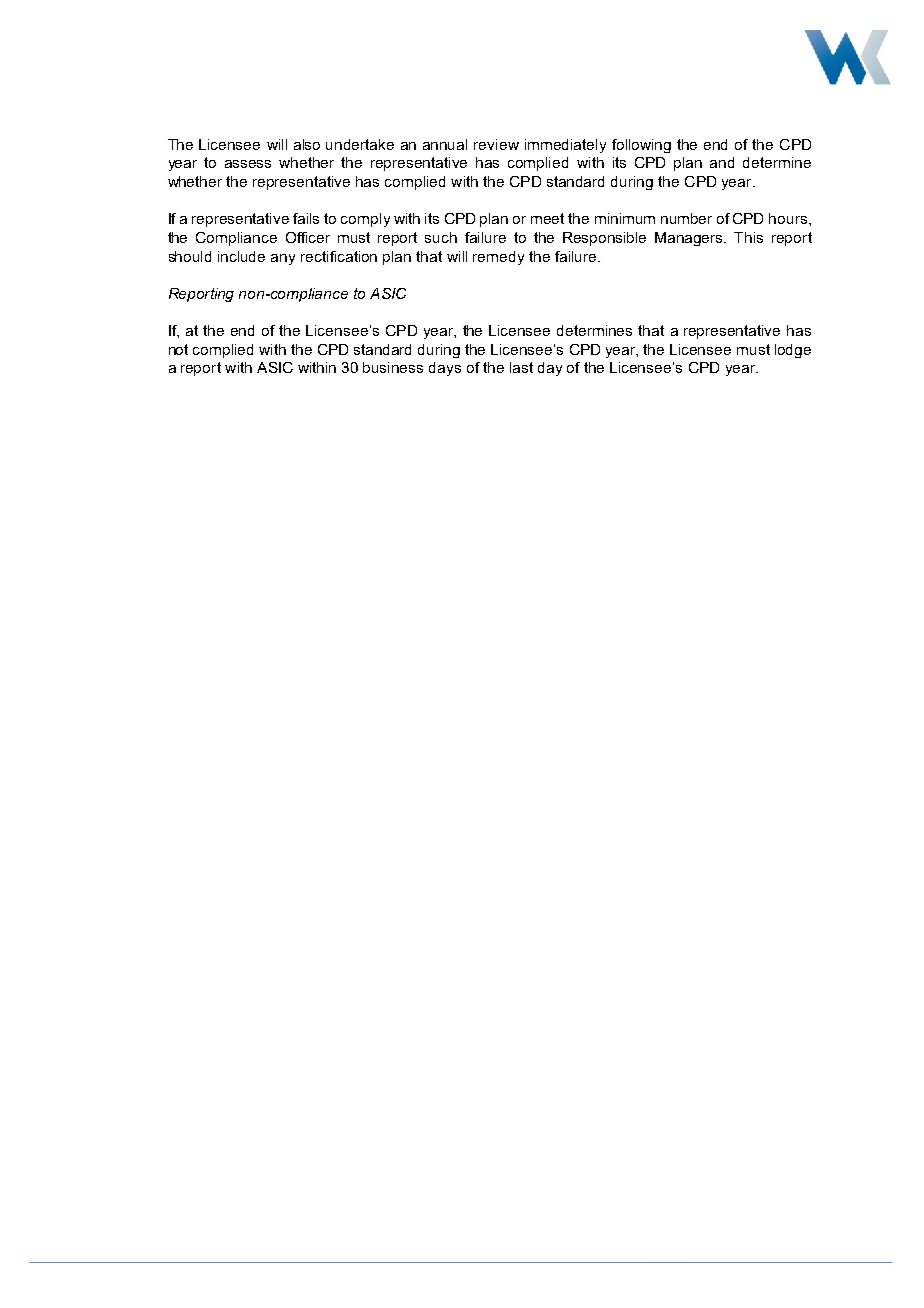  I want to click on not, so click(178, 349).
